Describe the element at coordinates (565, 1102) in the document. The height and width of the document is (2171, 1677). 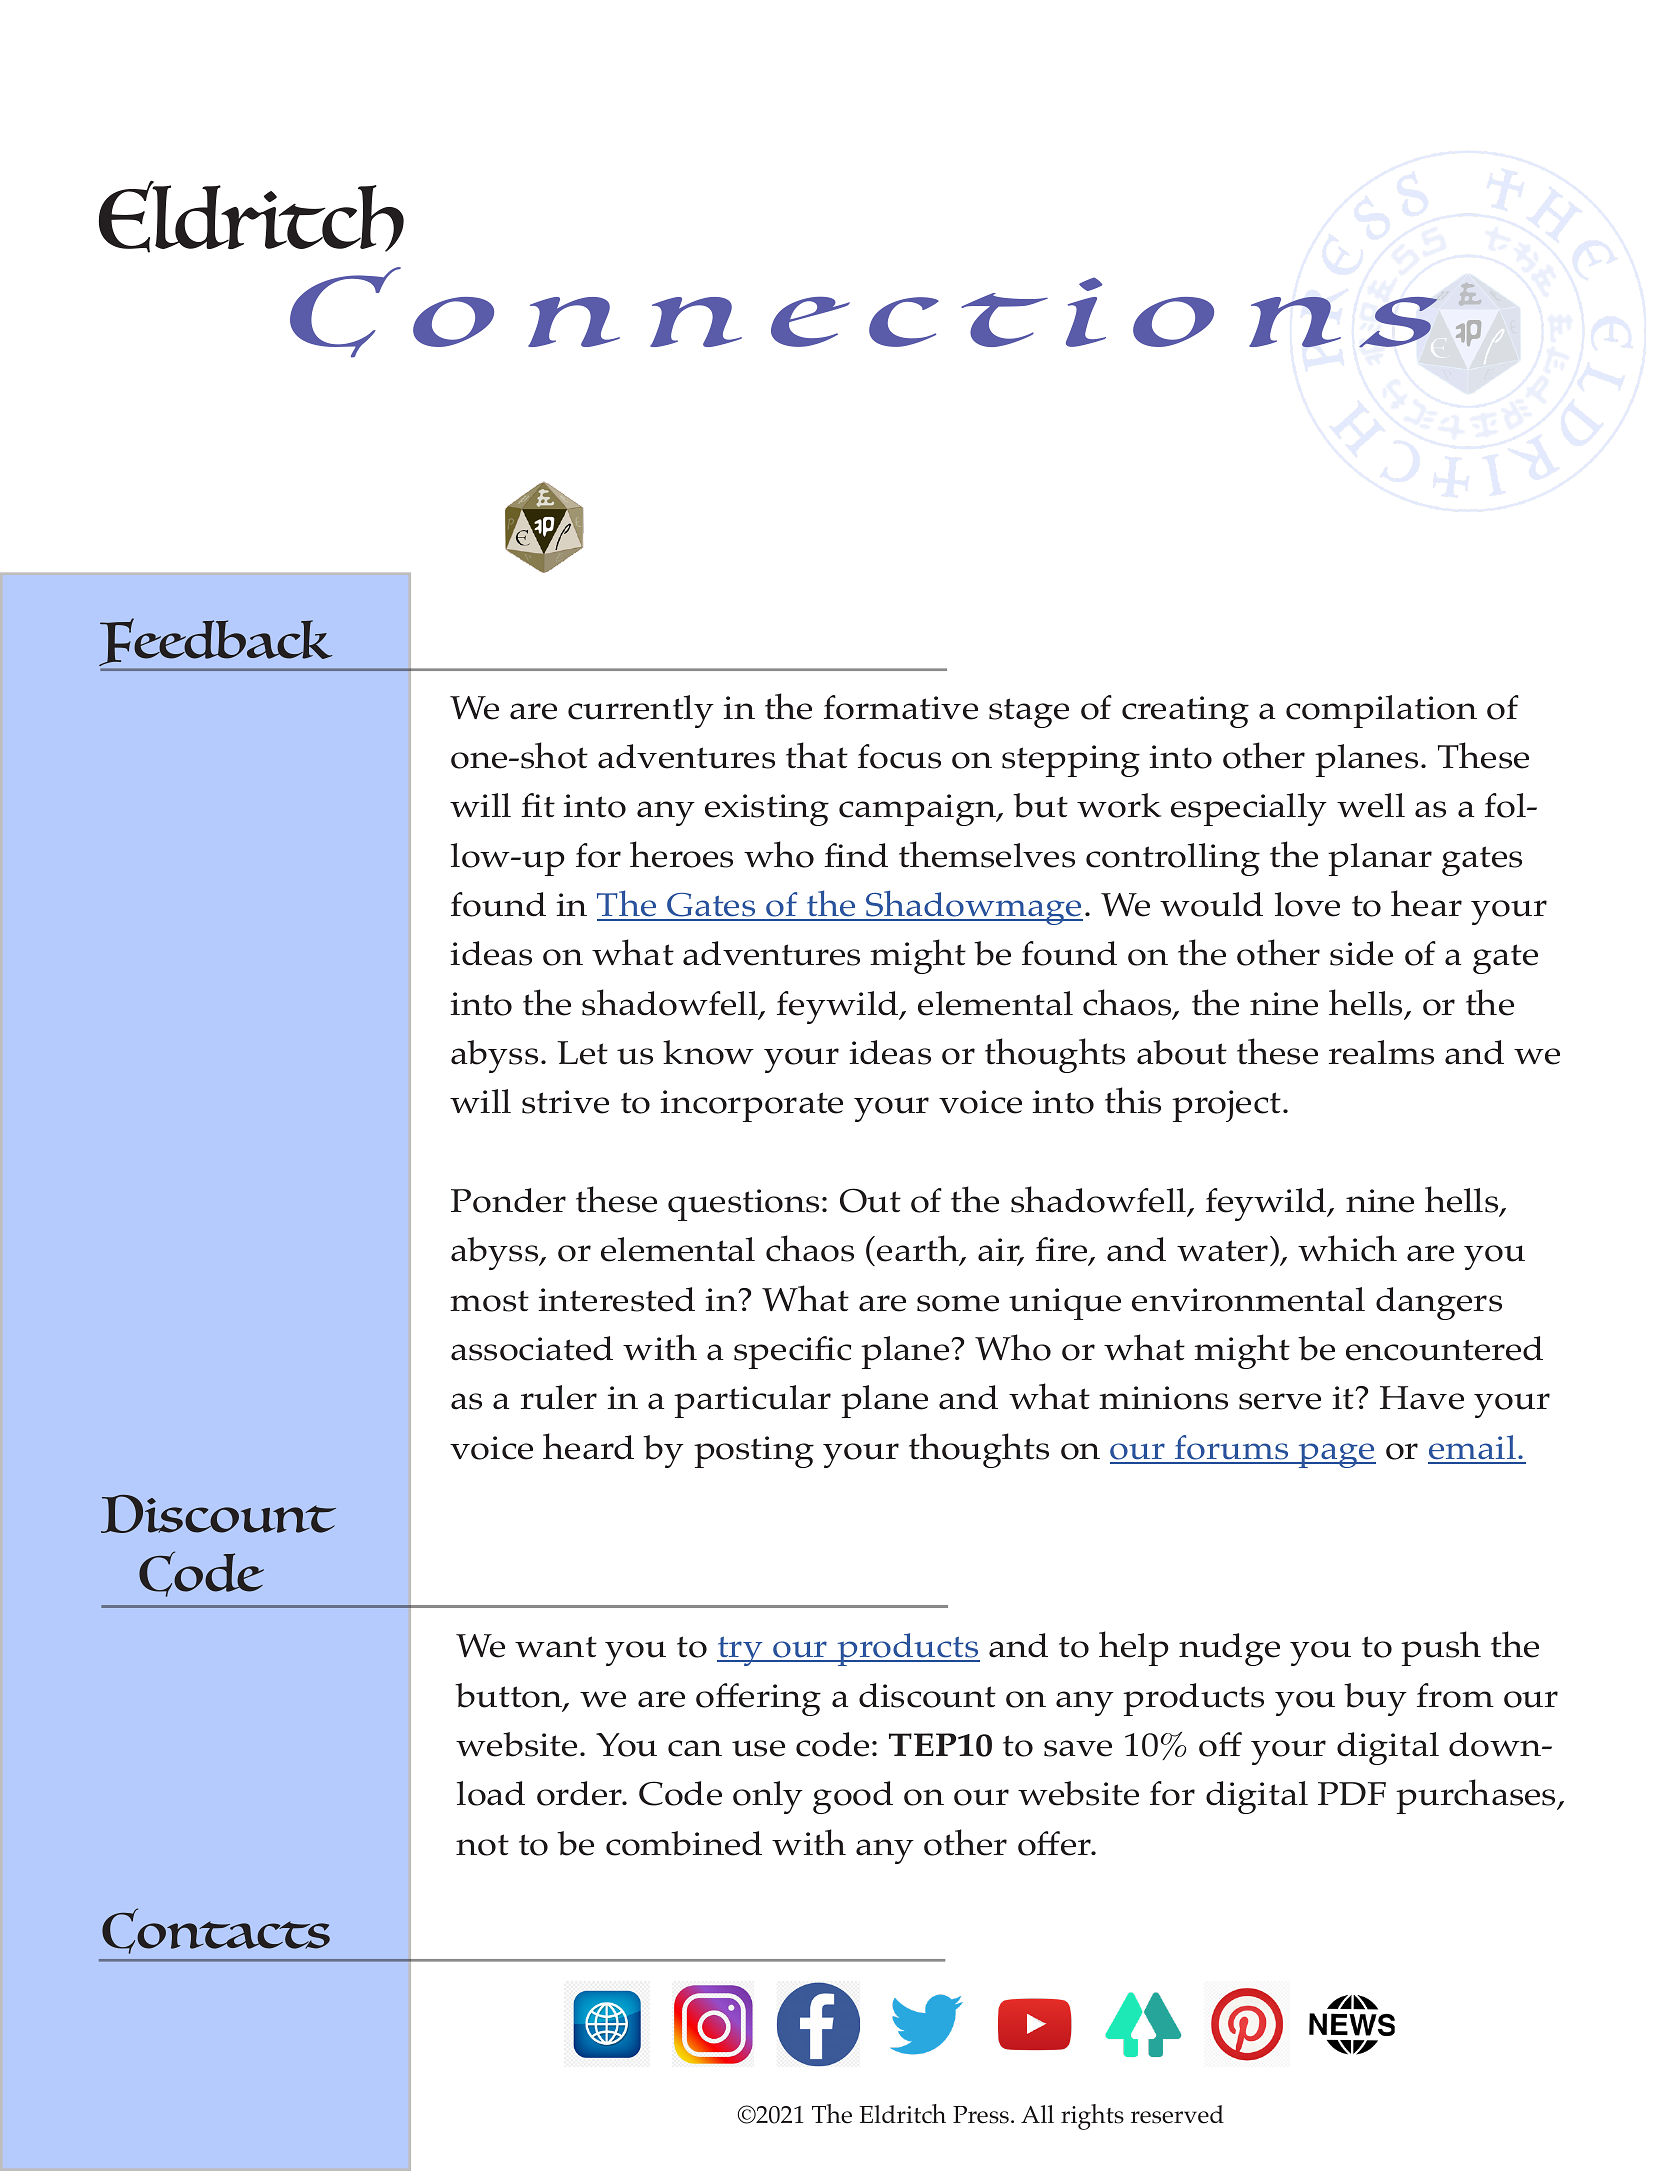
I see `strive` at that location.
